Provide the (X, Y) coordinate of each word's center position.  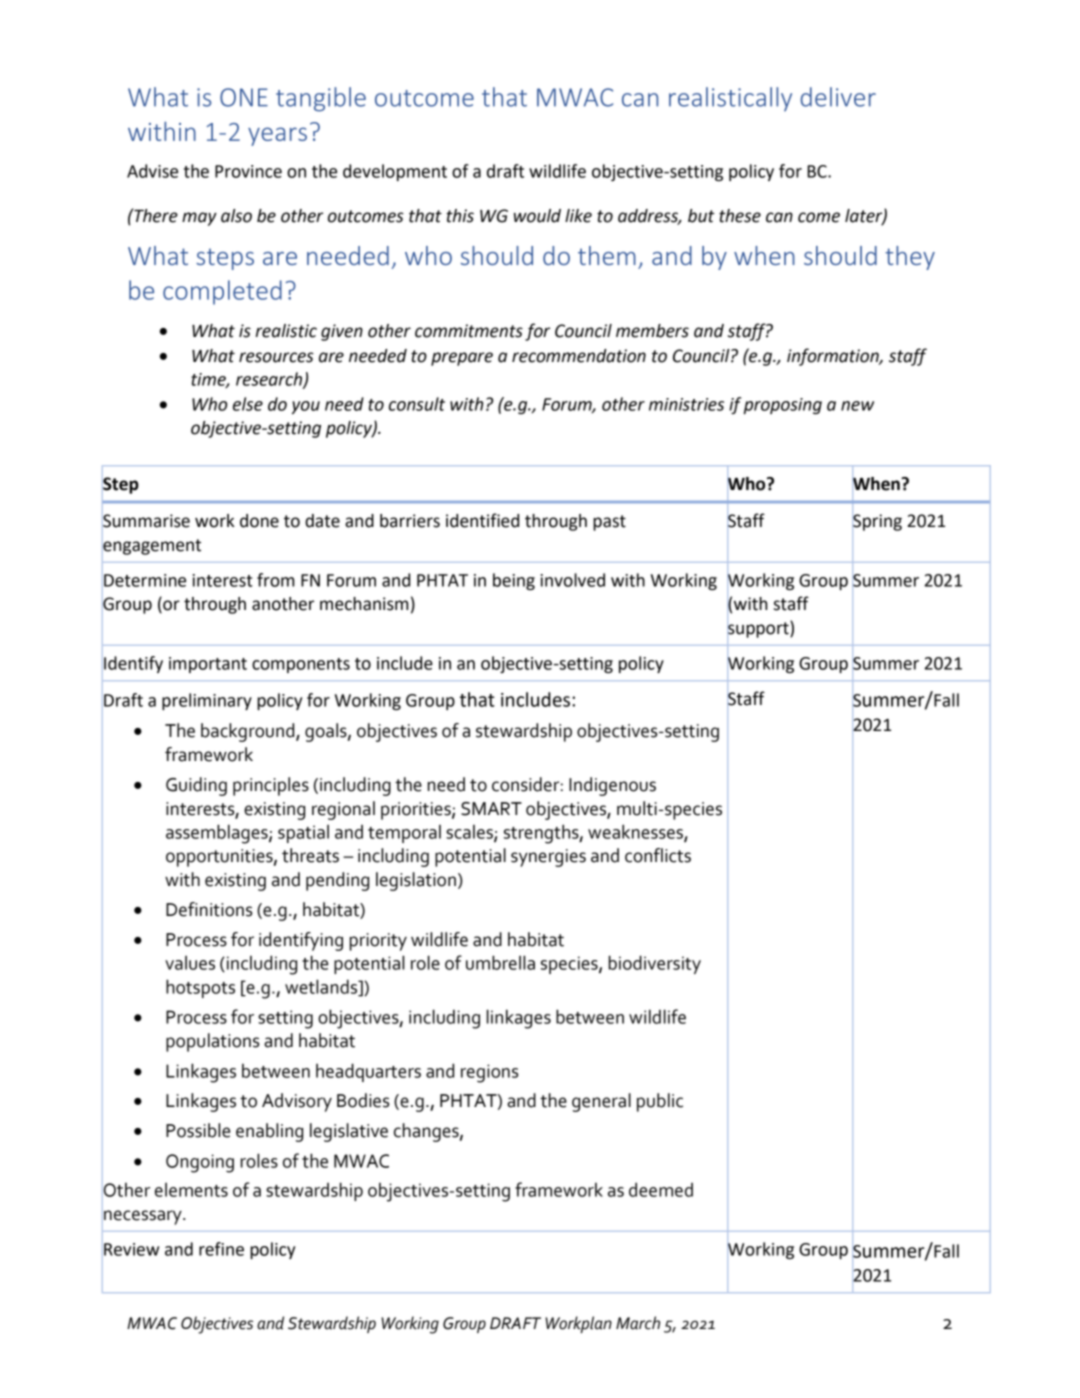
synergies (548, 858)
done (259, 521)
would (537, 216)
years (277, 136)
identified (482, 520)
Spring (877, 522)
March (638, 1323)
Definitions (209, 909)
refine (221, 1249)
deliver (838, 97)
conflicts (658, 855)
